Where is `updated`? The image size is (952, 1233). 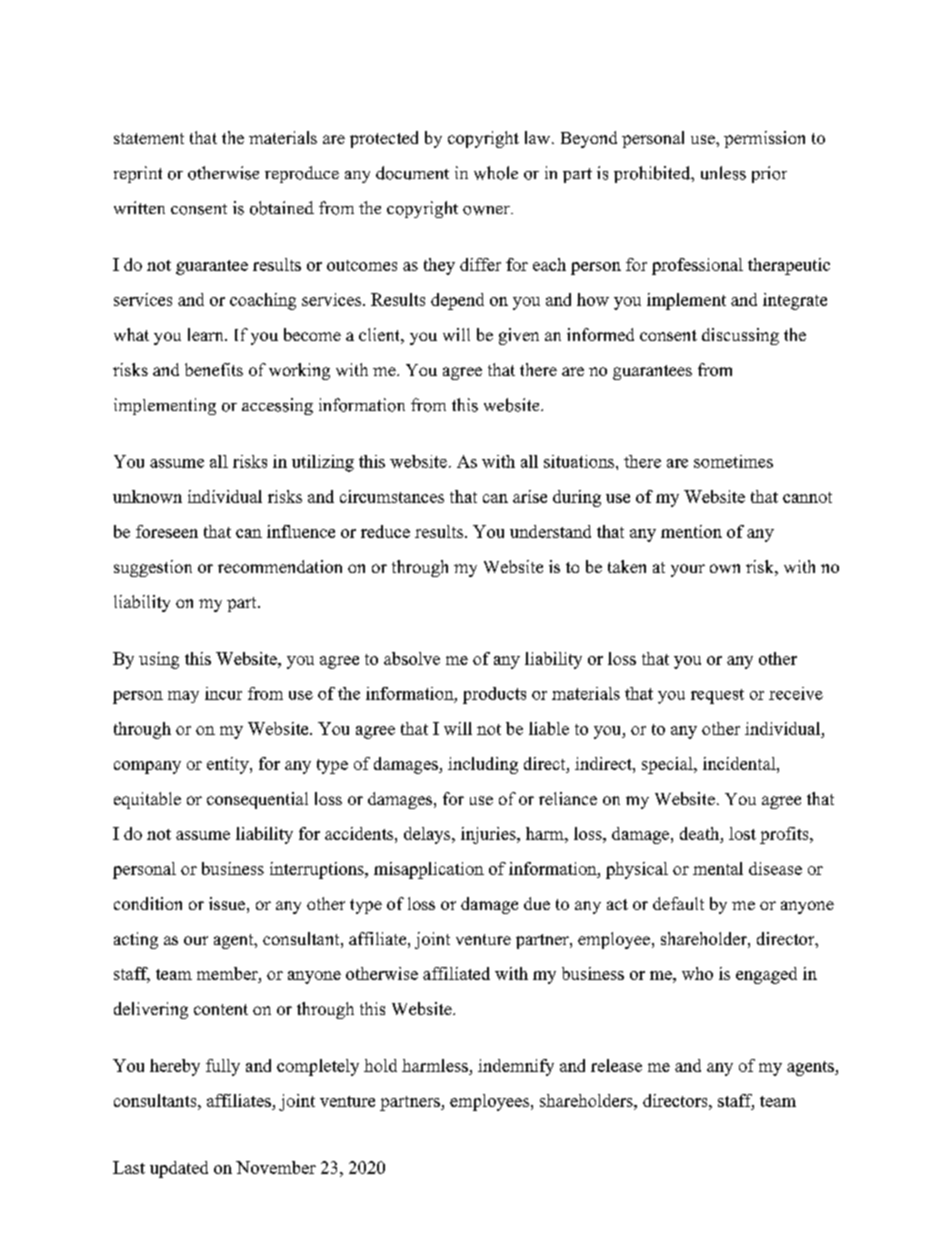
updated is located at coordinates (179, 1169).
